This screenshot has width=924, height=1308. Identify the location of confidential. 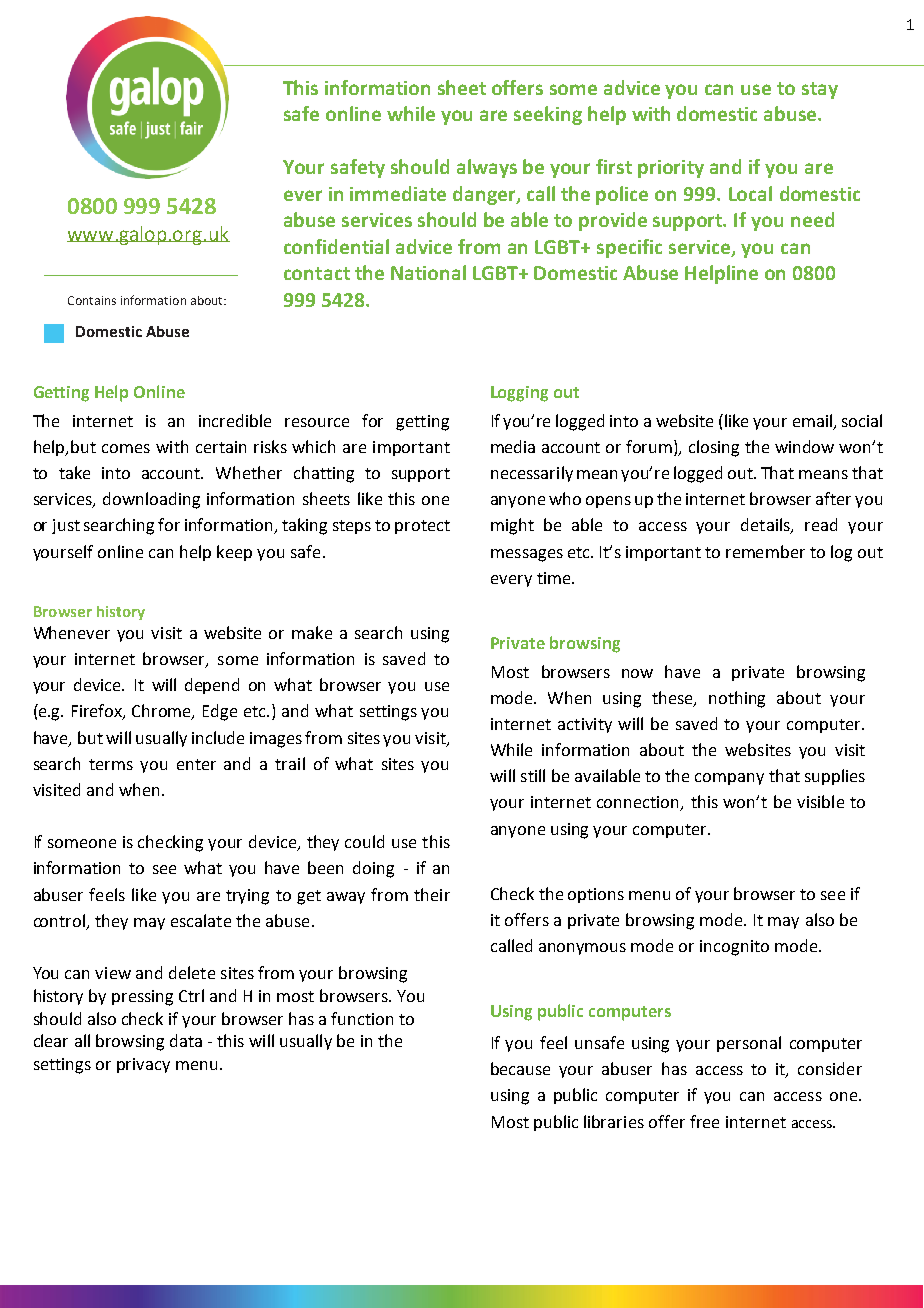
(336, 246).
